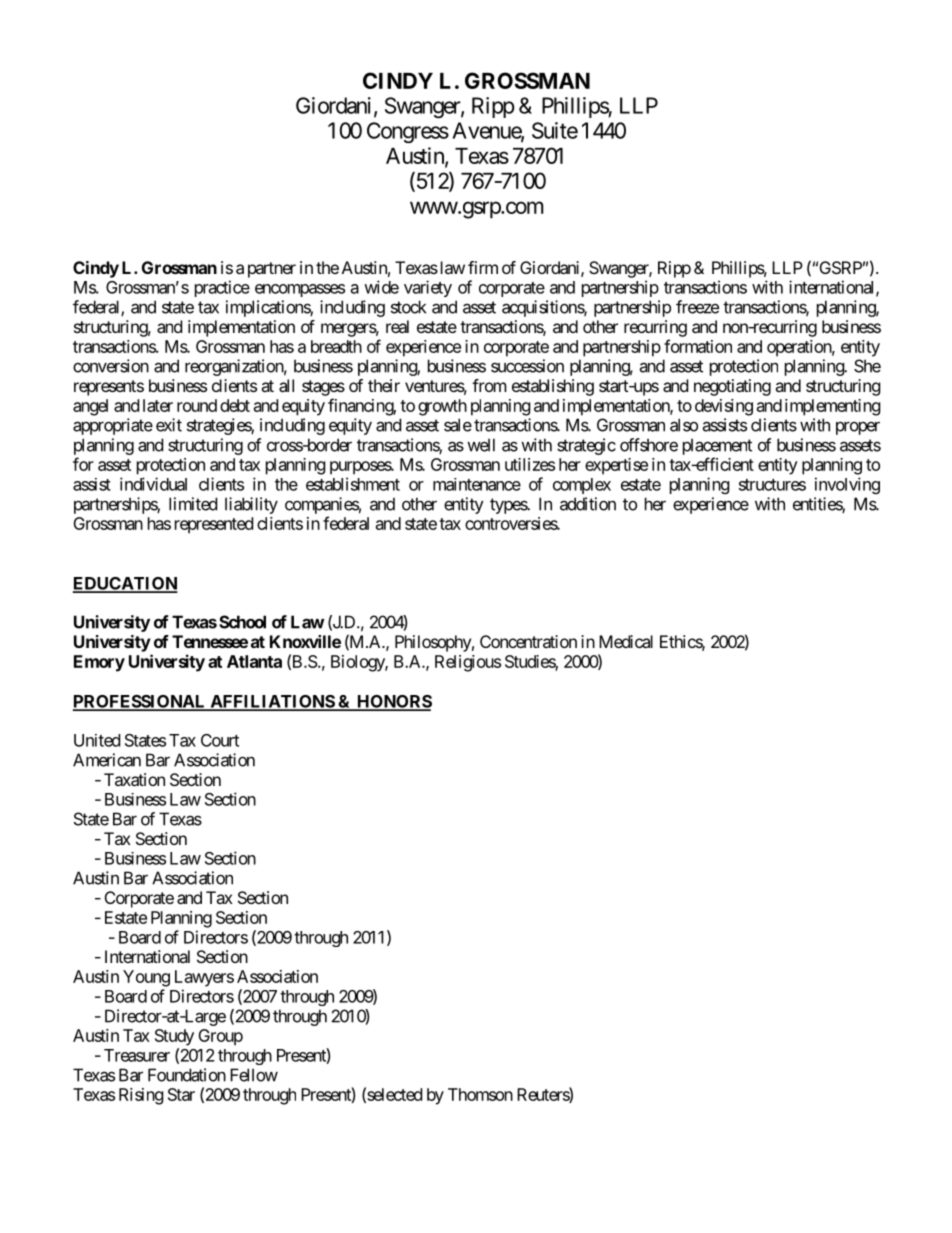 This screenshot has height=1233, width=952. I want to click on freeze, so click(697, 307).
